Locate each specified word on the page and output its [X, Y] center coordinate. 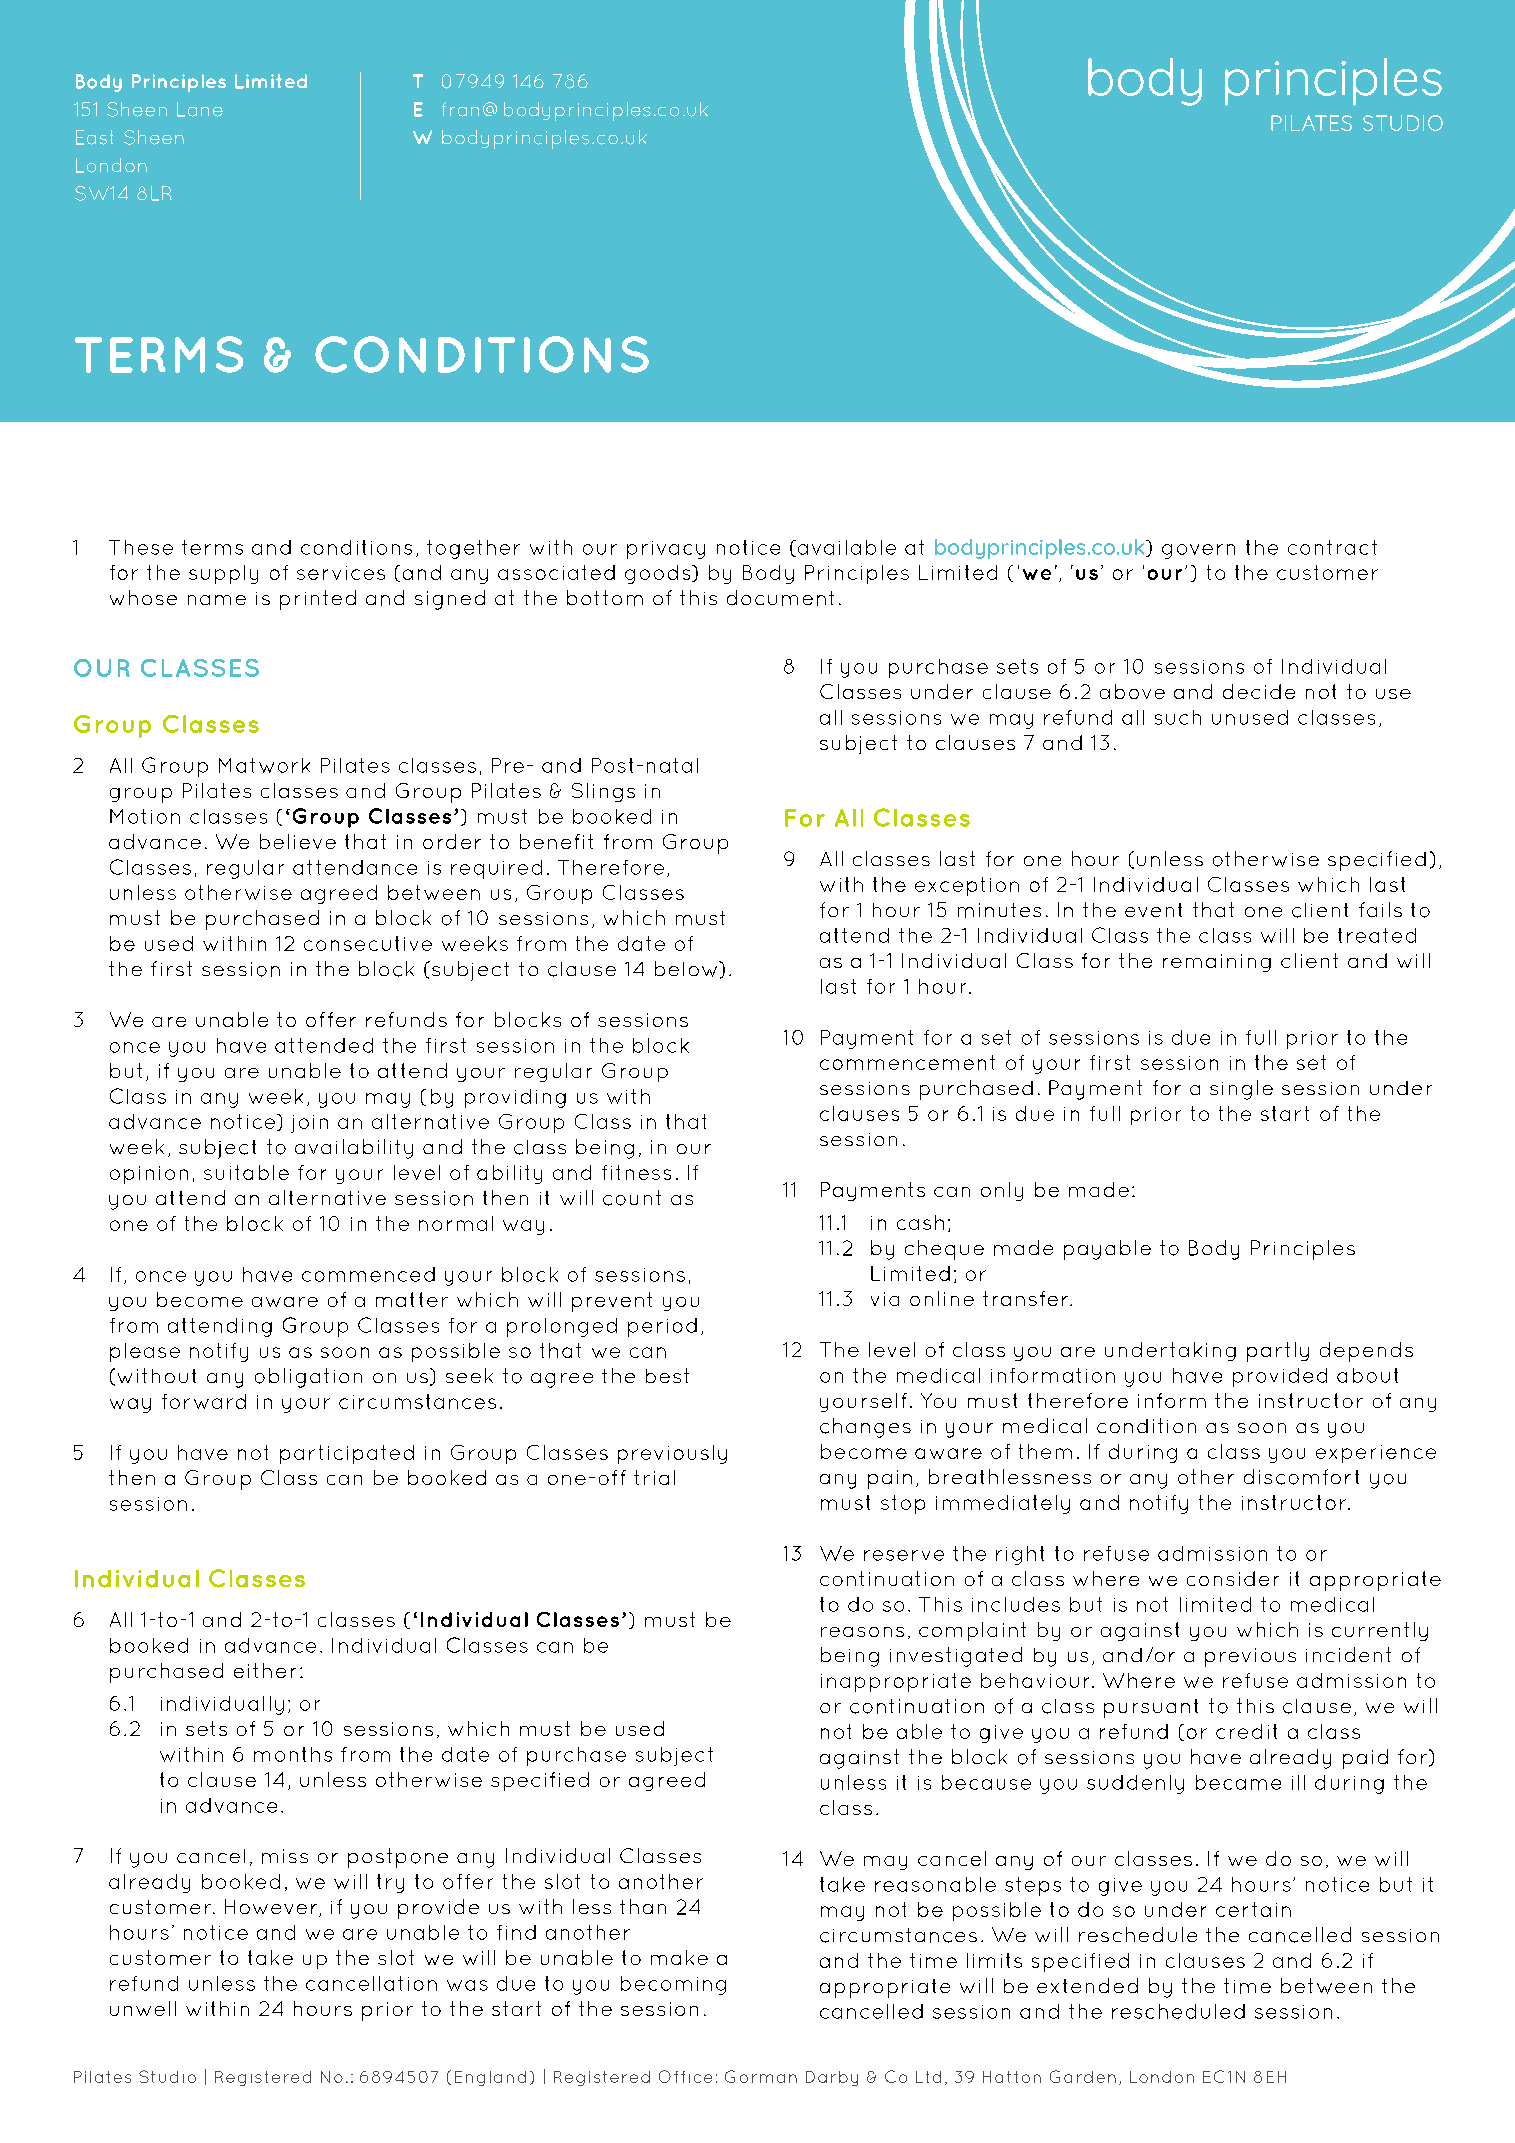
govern [1198, 551]
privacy [666, 550]
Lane [200, 109]
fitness [636, 1172]
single [1241, 1090]
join [309, 1124]
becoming [673, 1985]
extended [1087, 1985]
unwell [143, 2008]
